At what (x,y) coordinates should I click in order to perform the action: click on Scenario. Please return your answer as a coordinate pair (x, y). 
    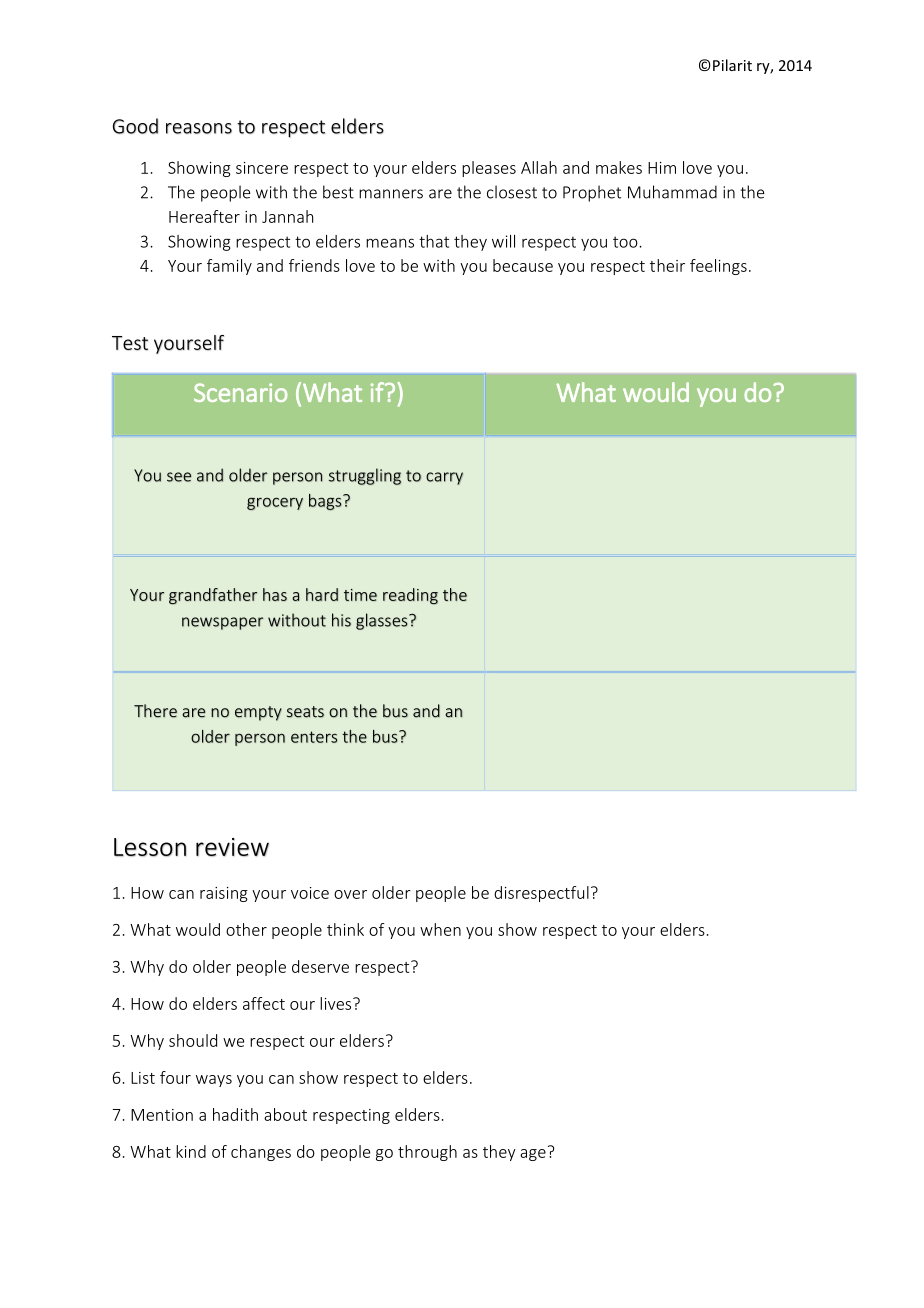
    Looking at the image, I should click on (240, 392).
